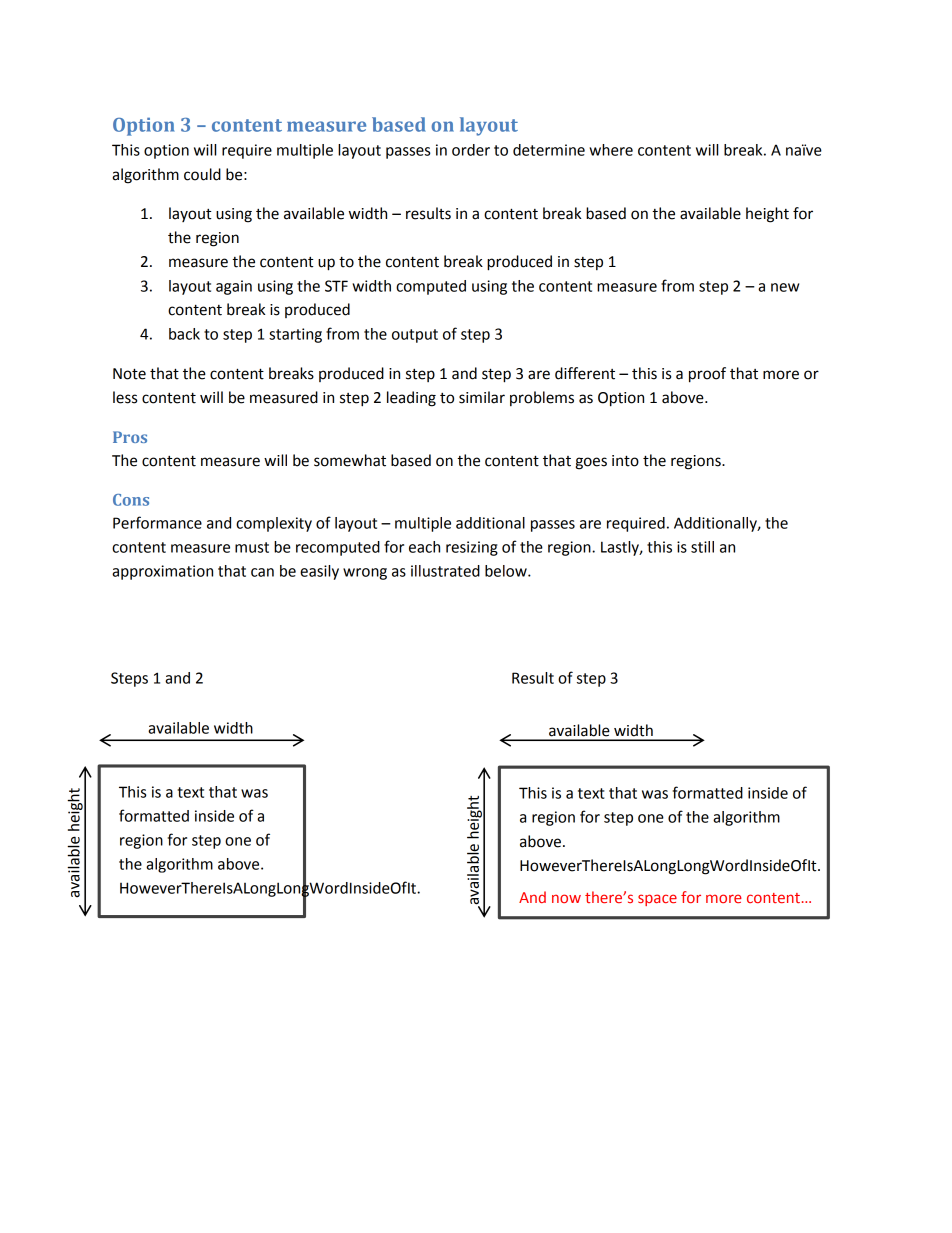 Image resolution: width=952 pixels, height=1233 pixels. Describe the element at coordinates (611, 150) in the page. I see `where` at that location.
